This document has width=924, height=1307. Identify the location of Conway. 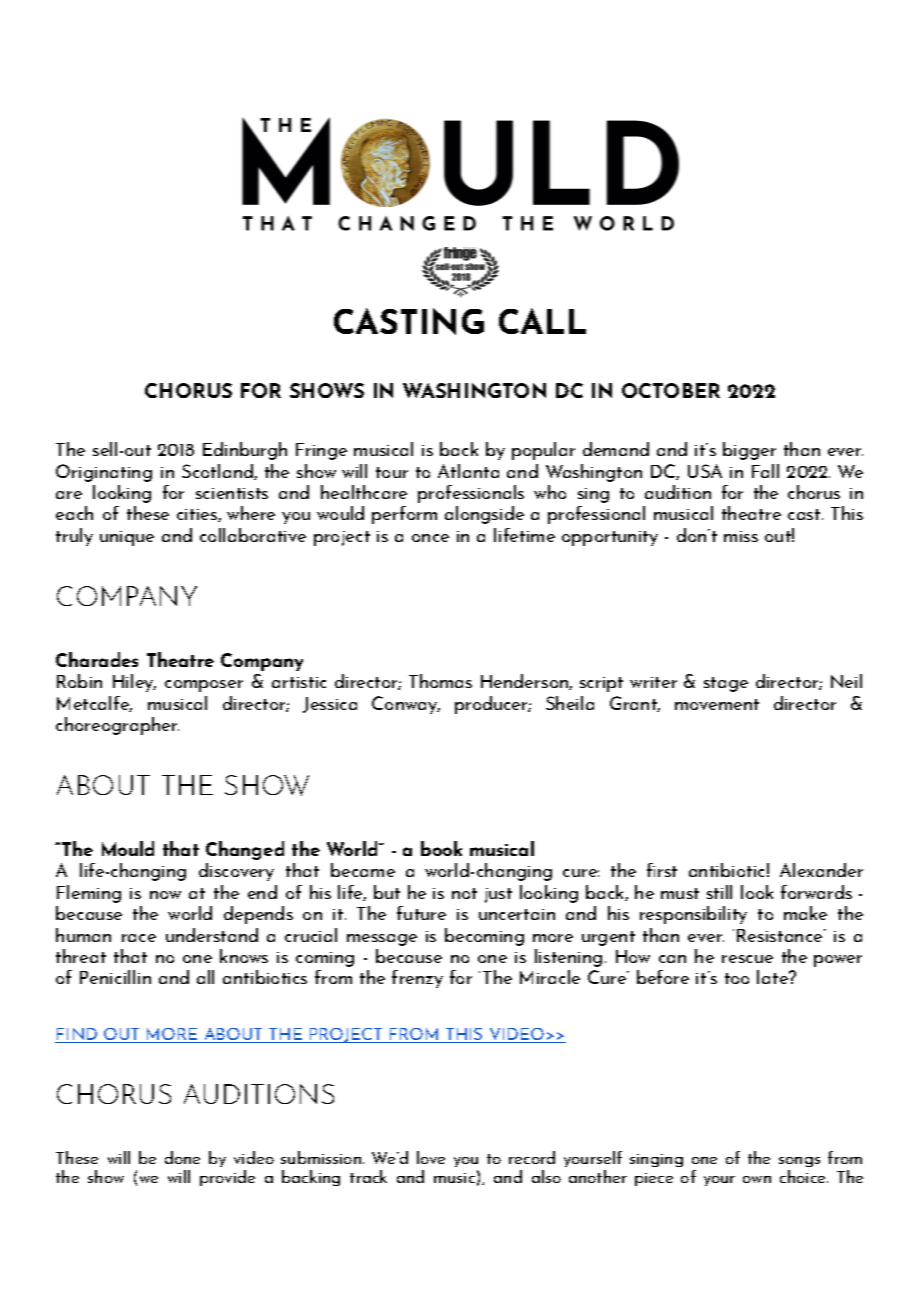
(406, 705).
